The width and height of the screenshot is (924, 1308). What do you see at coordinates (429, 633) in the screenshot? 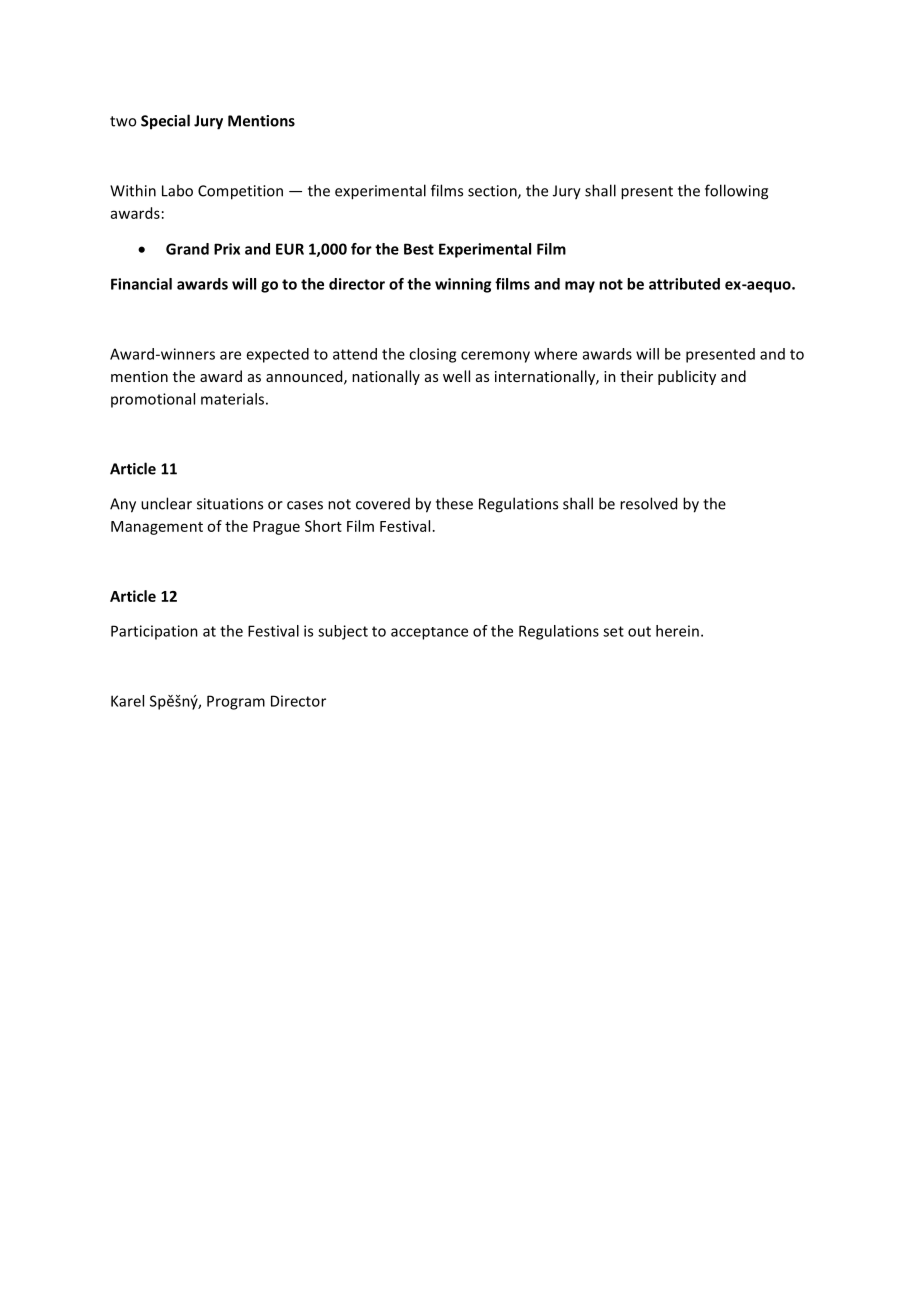
I see `acceptance` at bounding box center [429, 633].
